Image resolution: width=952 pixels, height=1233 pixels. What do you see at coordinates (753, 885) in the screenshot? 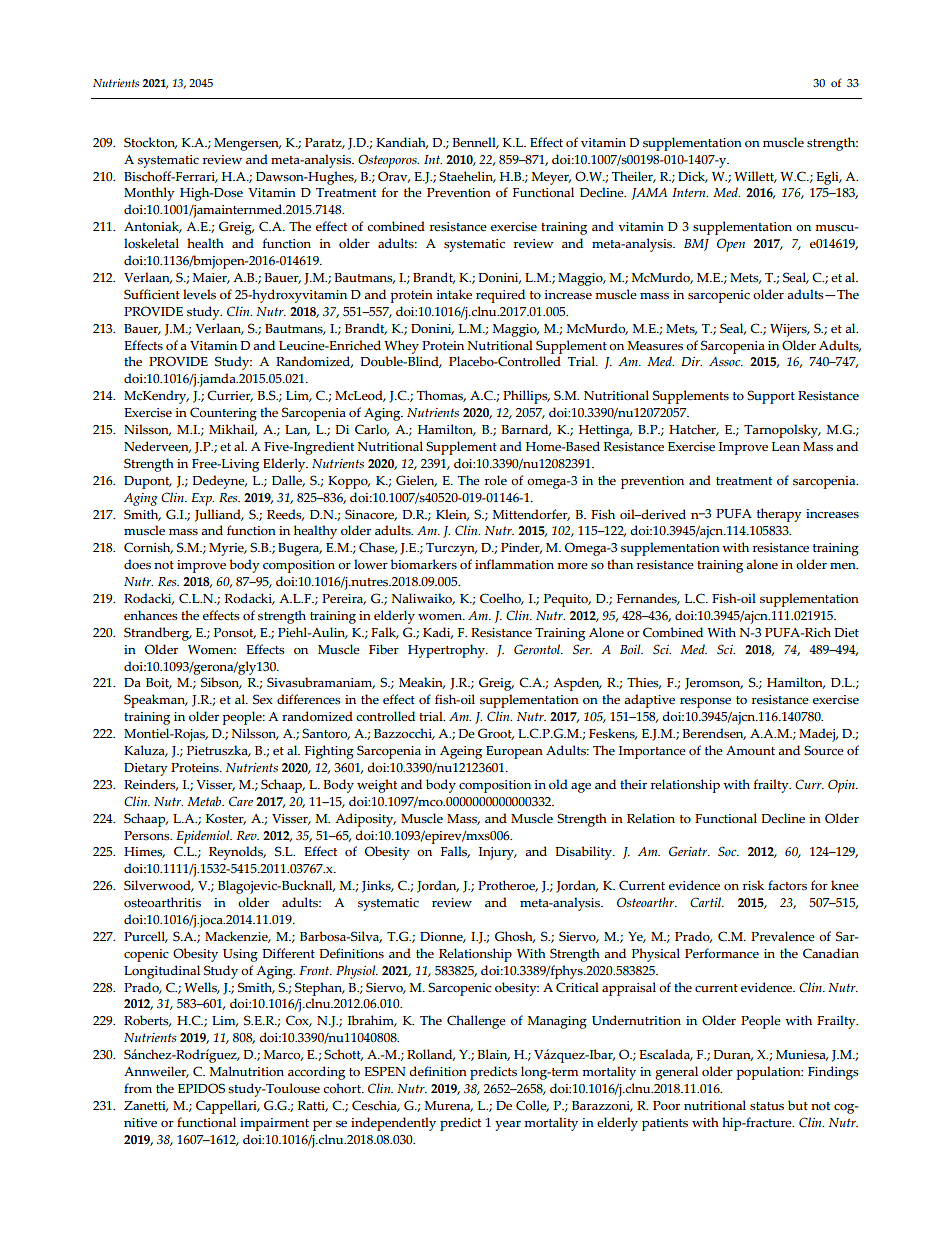
I see `risk` at bounding box center [753, 885].
